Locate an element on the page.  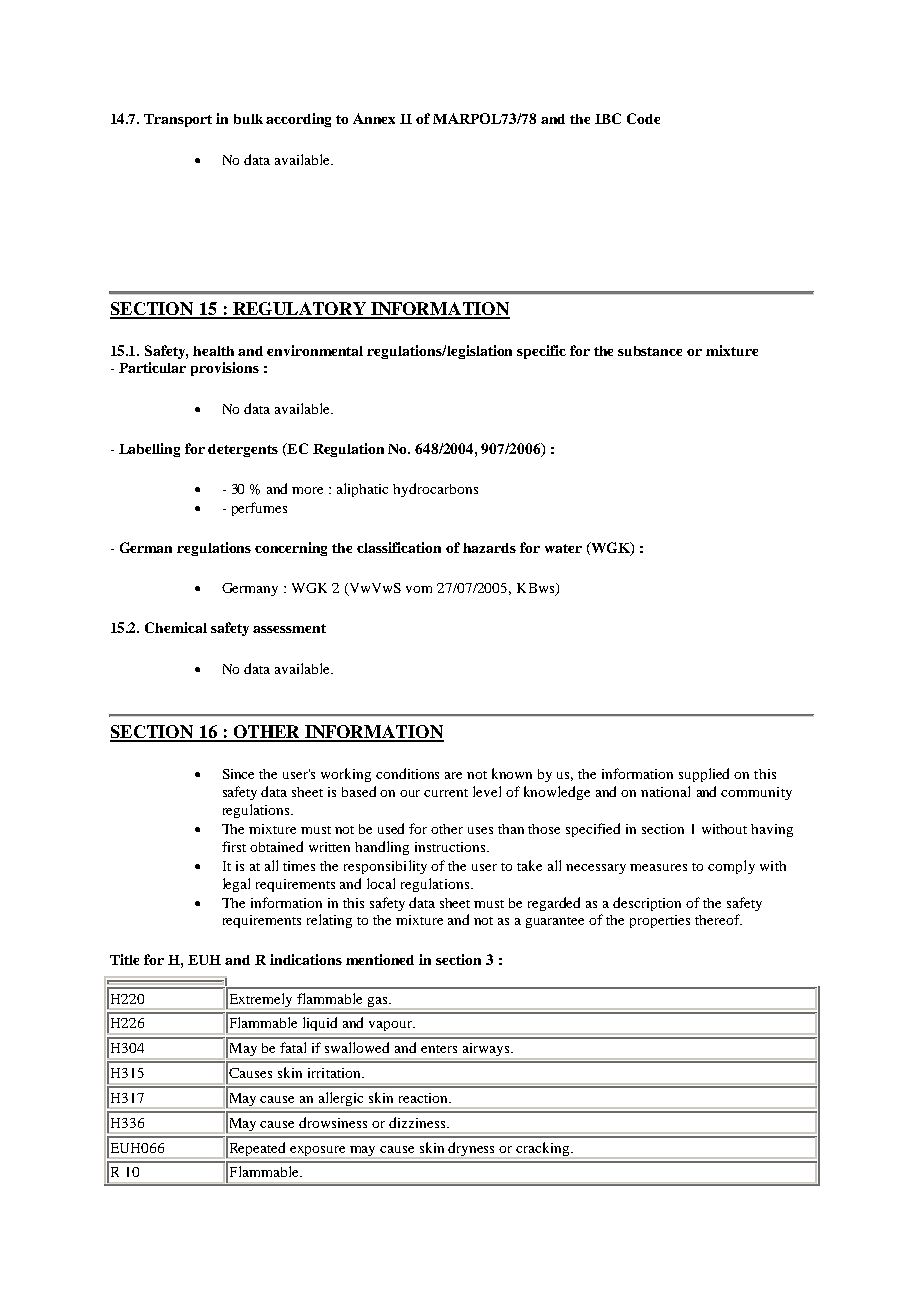
Transport is located at coordinates (178, 120).
